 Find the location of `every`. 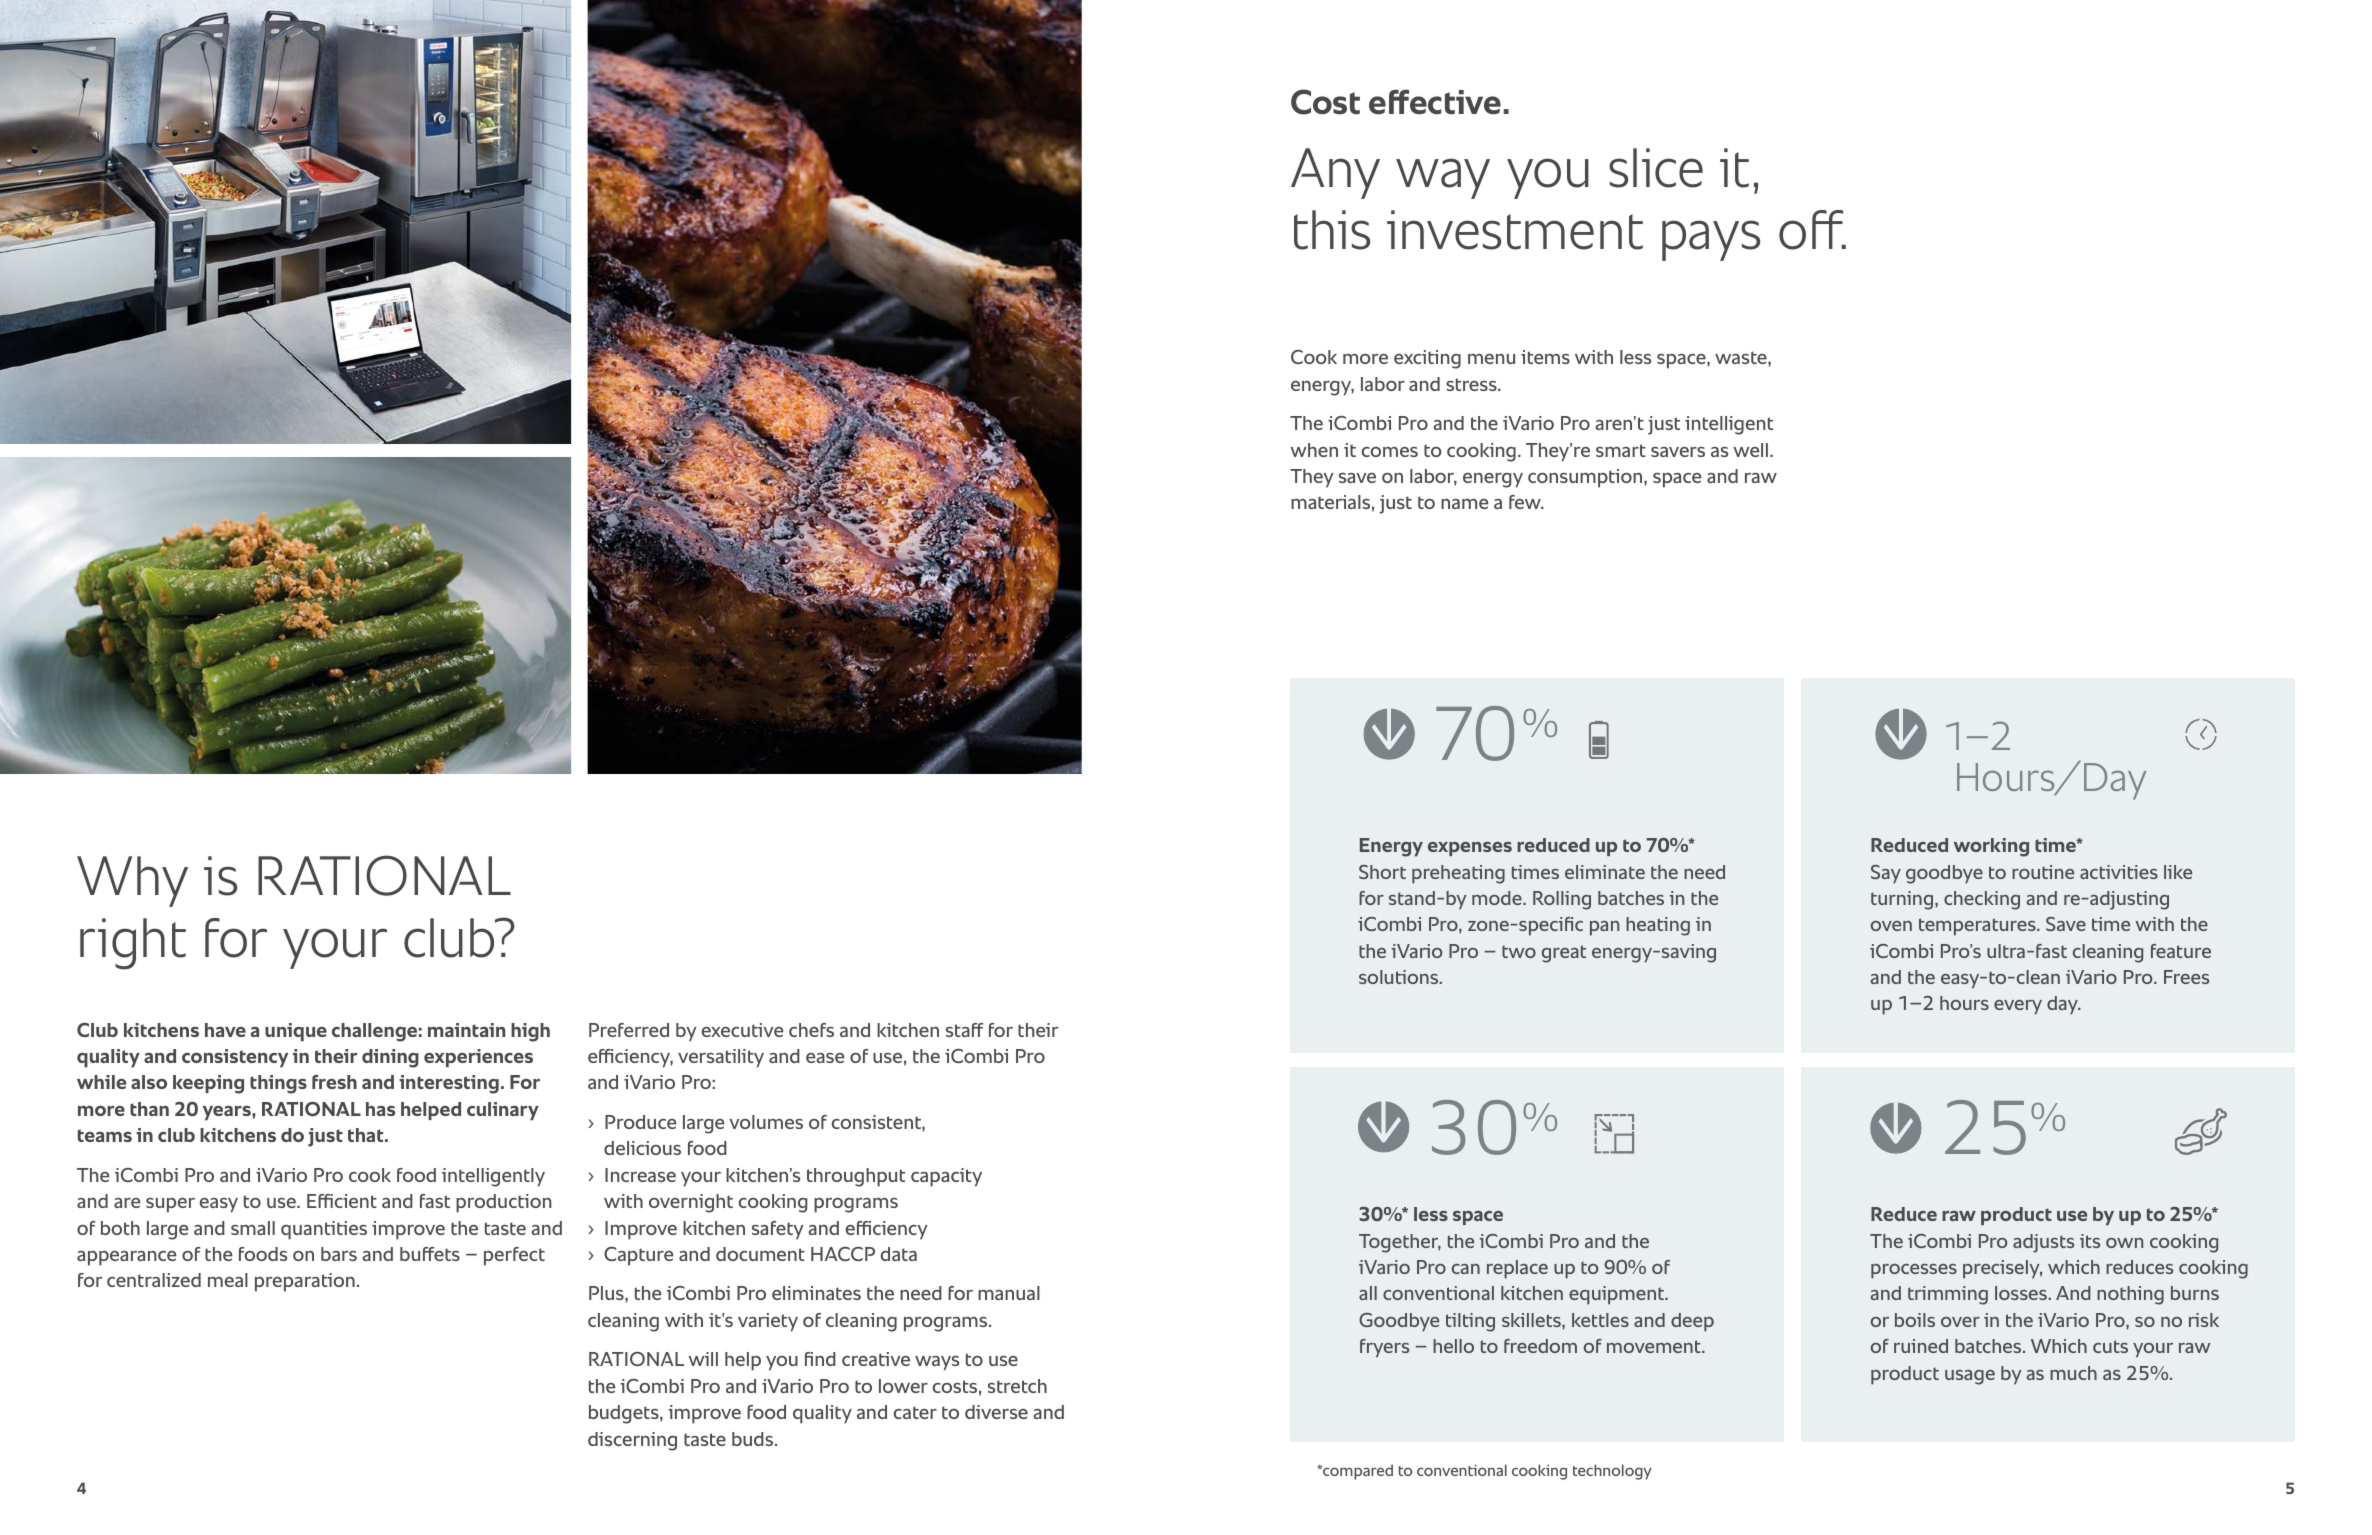

every is located at coordinates (2018, 1007).
